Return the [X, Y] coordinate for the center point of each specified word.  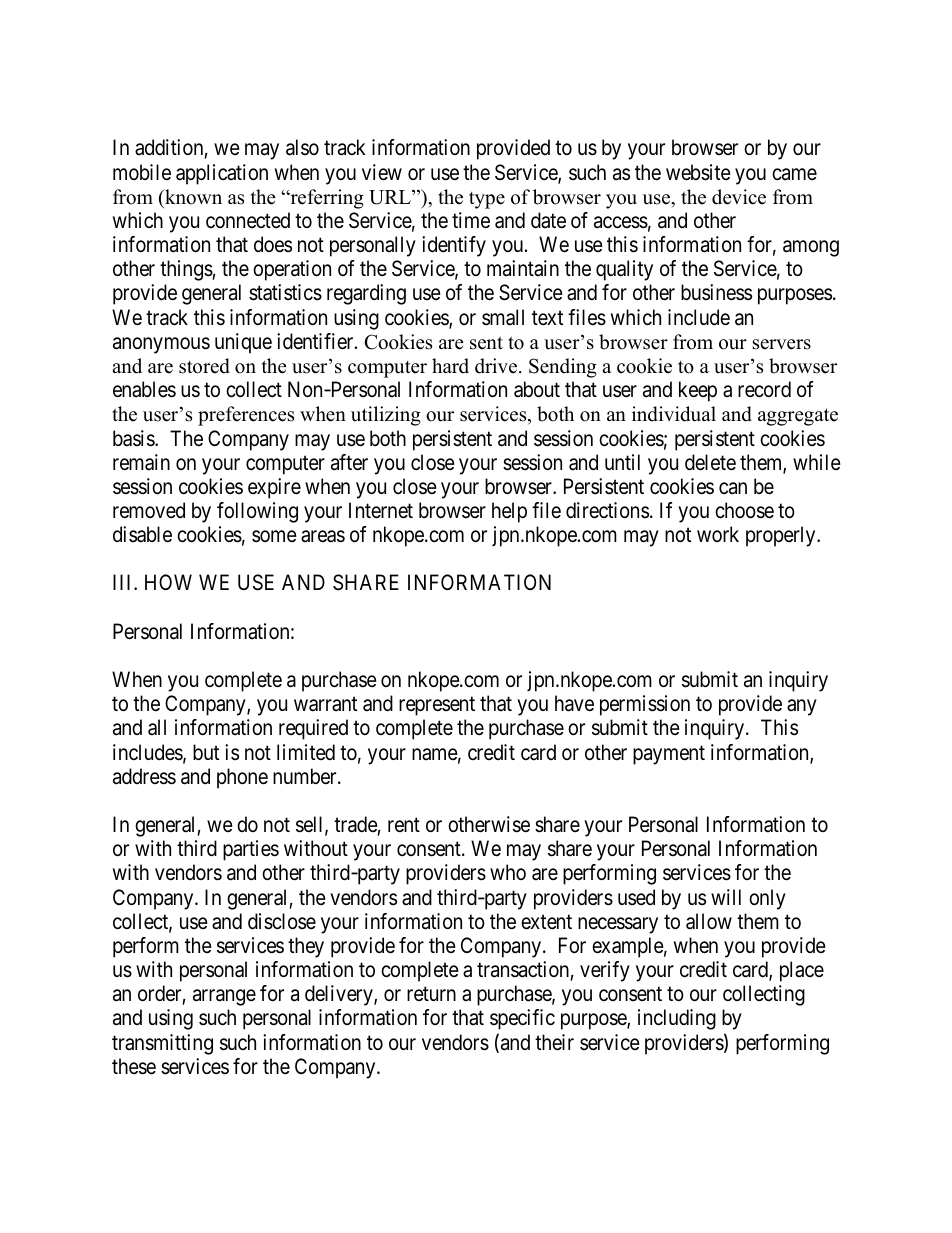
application [222, 174]
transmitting [162, 1044]
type [487, 200]
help [509, 512]
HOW [168, 582]
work [718, 534]
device [739, 197]
